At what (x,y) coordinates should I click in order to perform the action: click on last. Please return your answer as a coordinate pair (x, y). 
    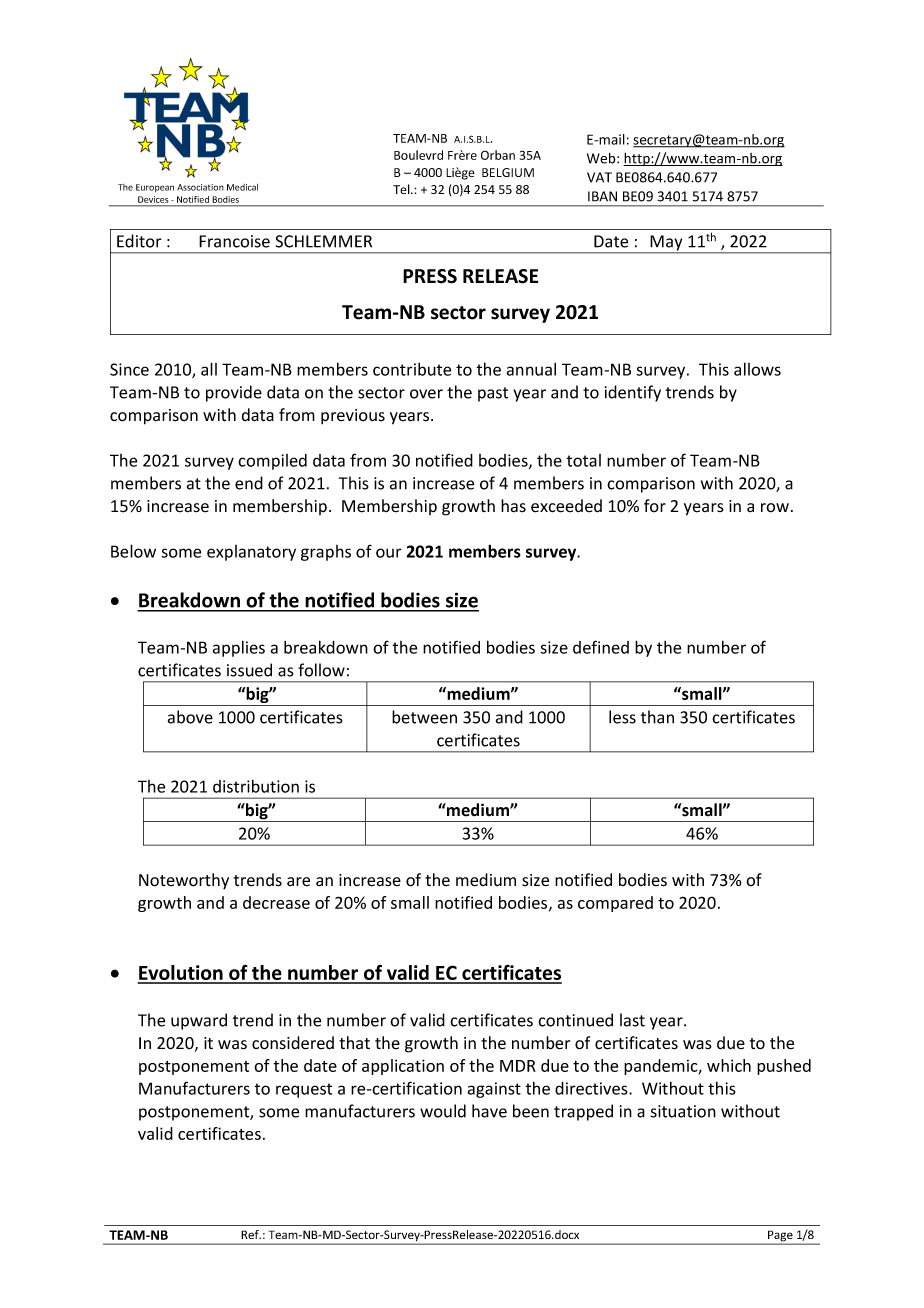
    Looking at the image, I should click on (632, 1020).
